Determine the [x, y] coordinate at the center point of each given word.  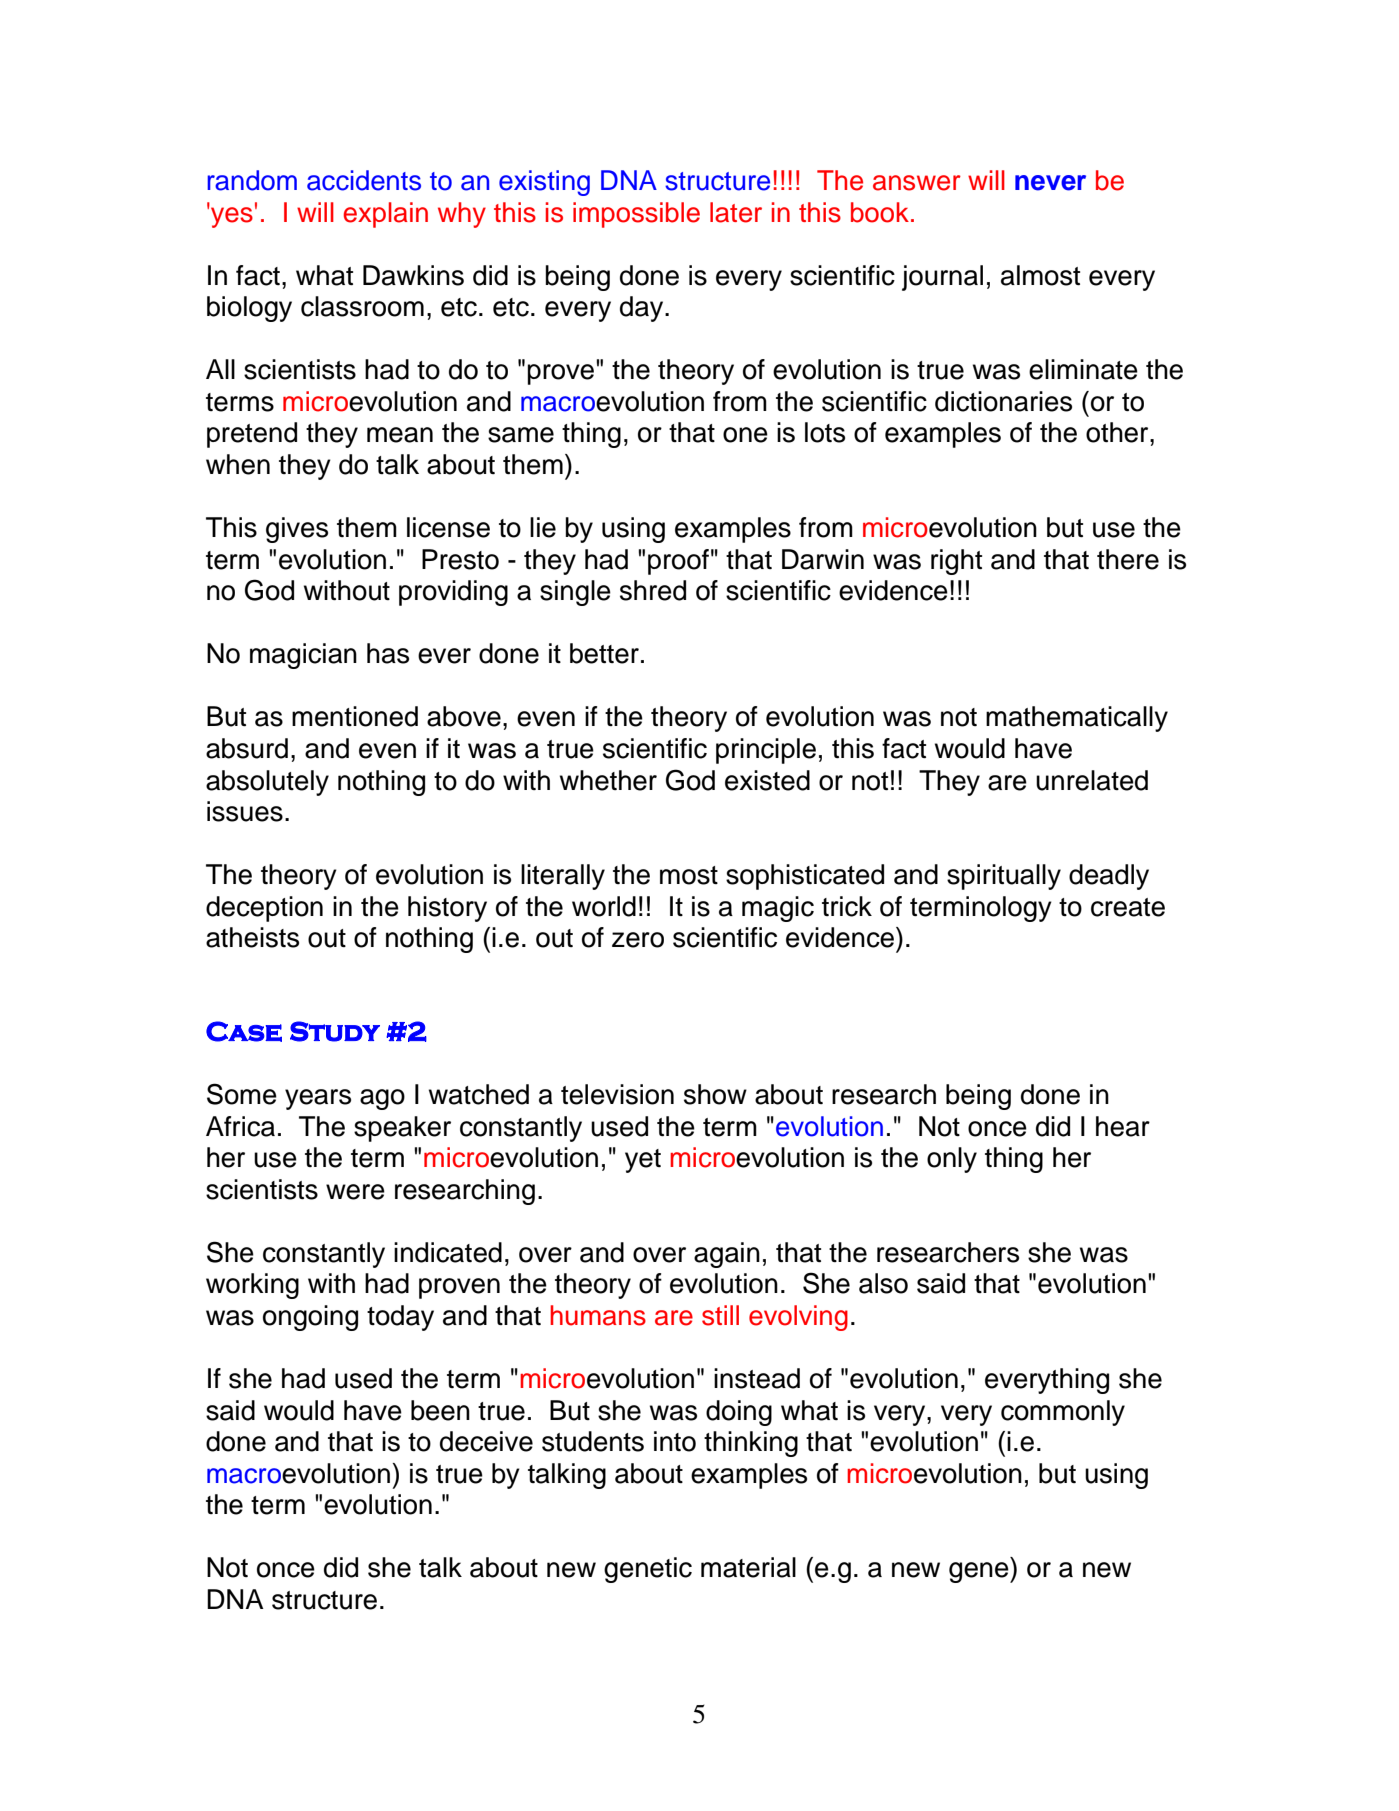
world [604, 906]
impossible [636, 215]
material [748, 1567]
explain [385, 215]
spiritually [1004, 877]
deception [264, 909]
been [440, 1410]
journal [942, 278]
